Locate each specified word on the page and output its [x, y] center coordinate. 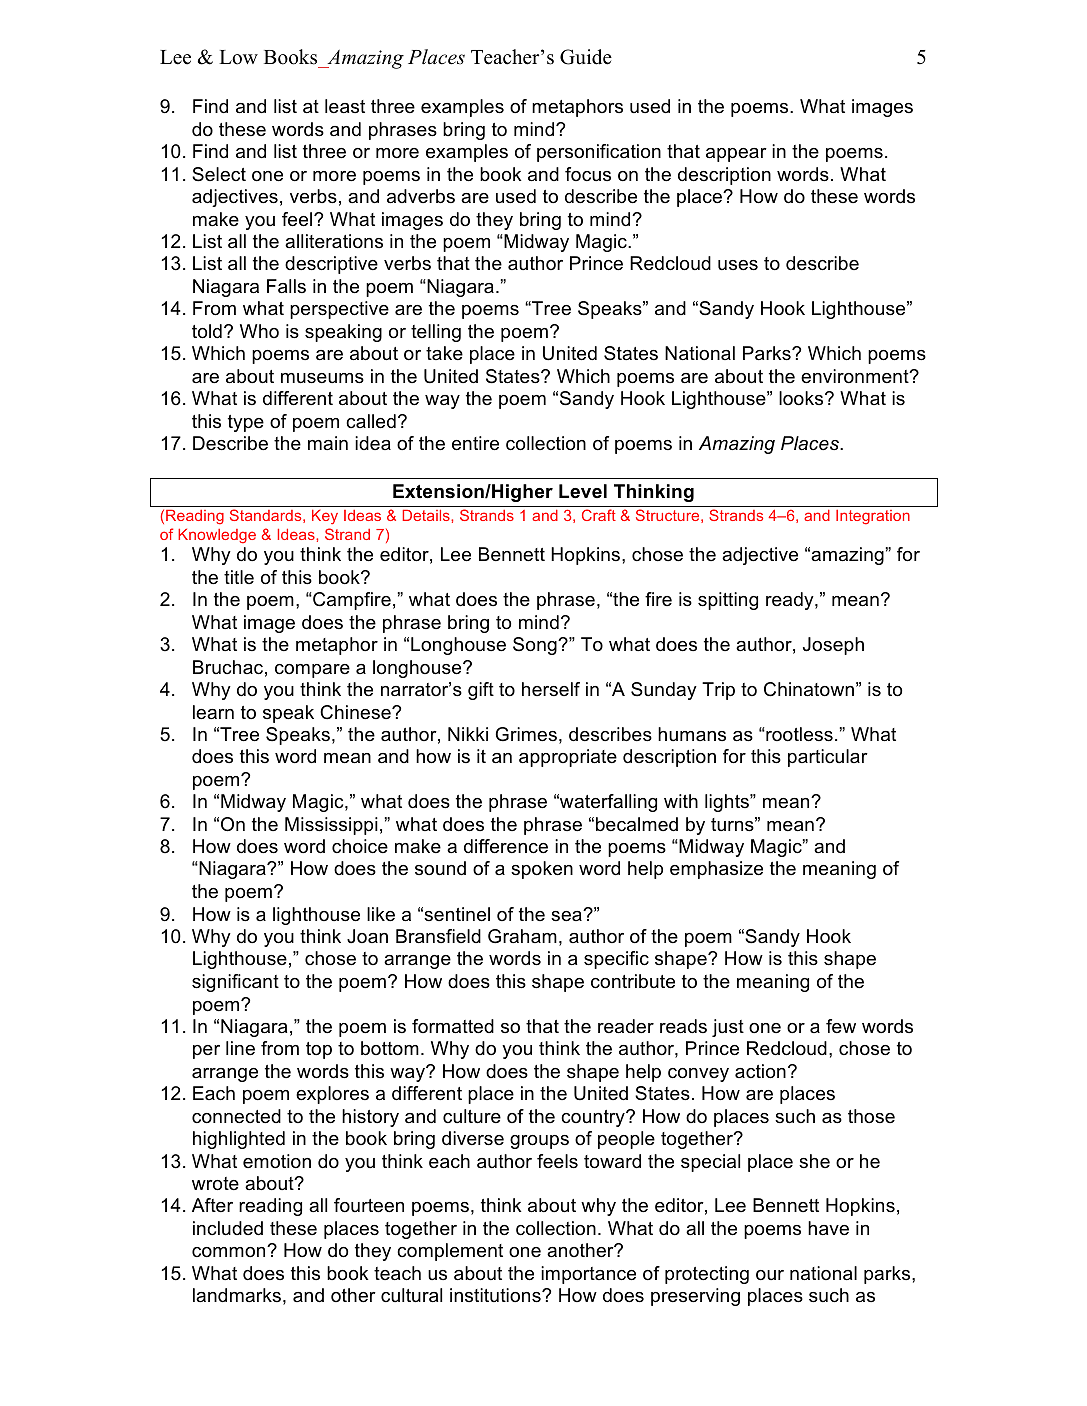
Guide [586, 57]
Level [583, 491]
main [328, 443]
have [828, 1228]
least [345, 106]
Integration [873, 517]
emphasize [716, 870]
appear [736, 155]
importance [588, 1275]
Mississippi [331, 826]
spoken [542, 870]
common [230, 1252]
